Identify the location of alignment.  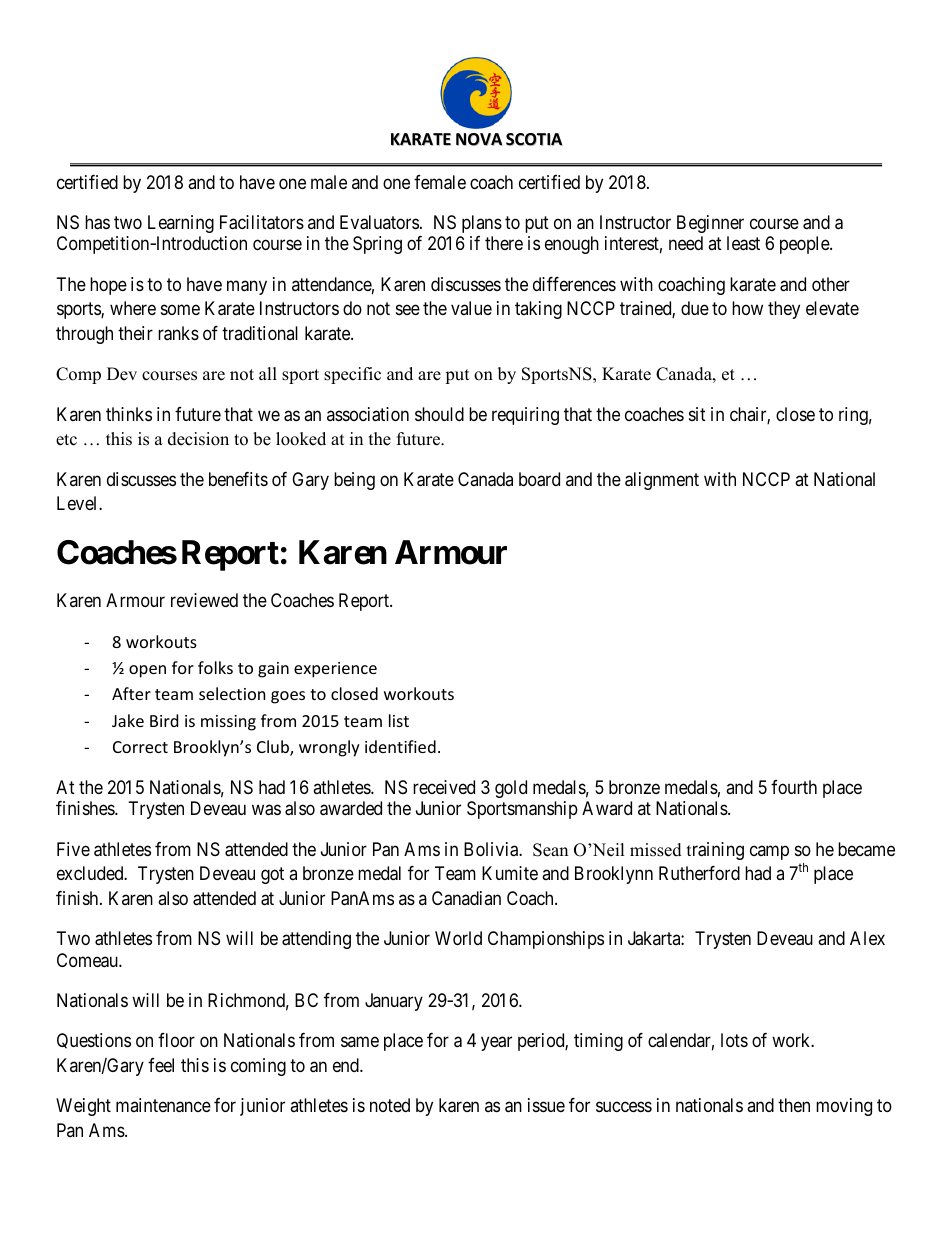
(662, 481).
